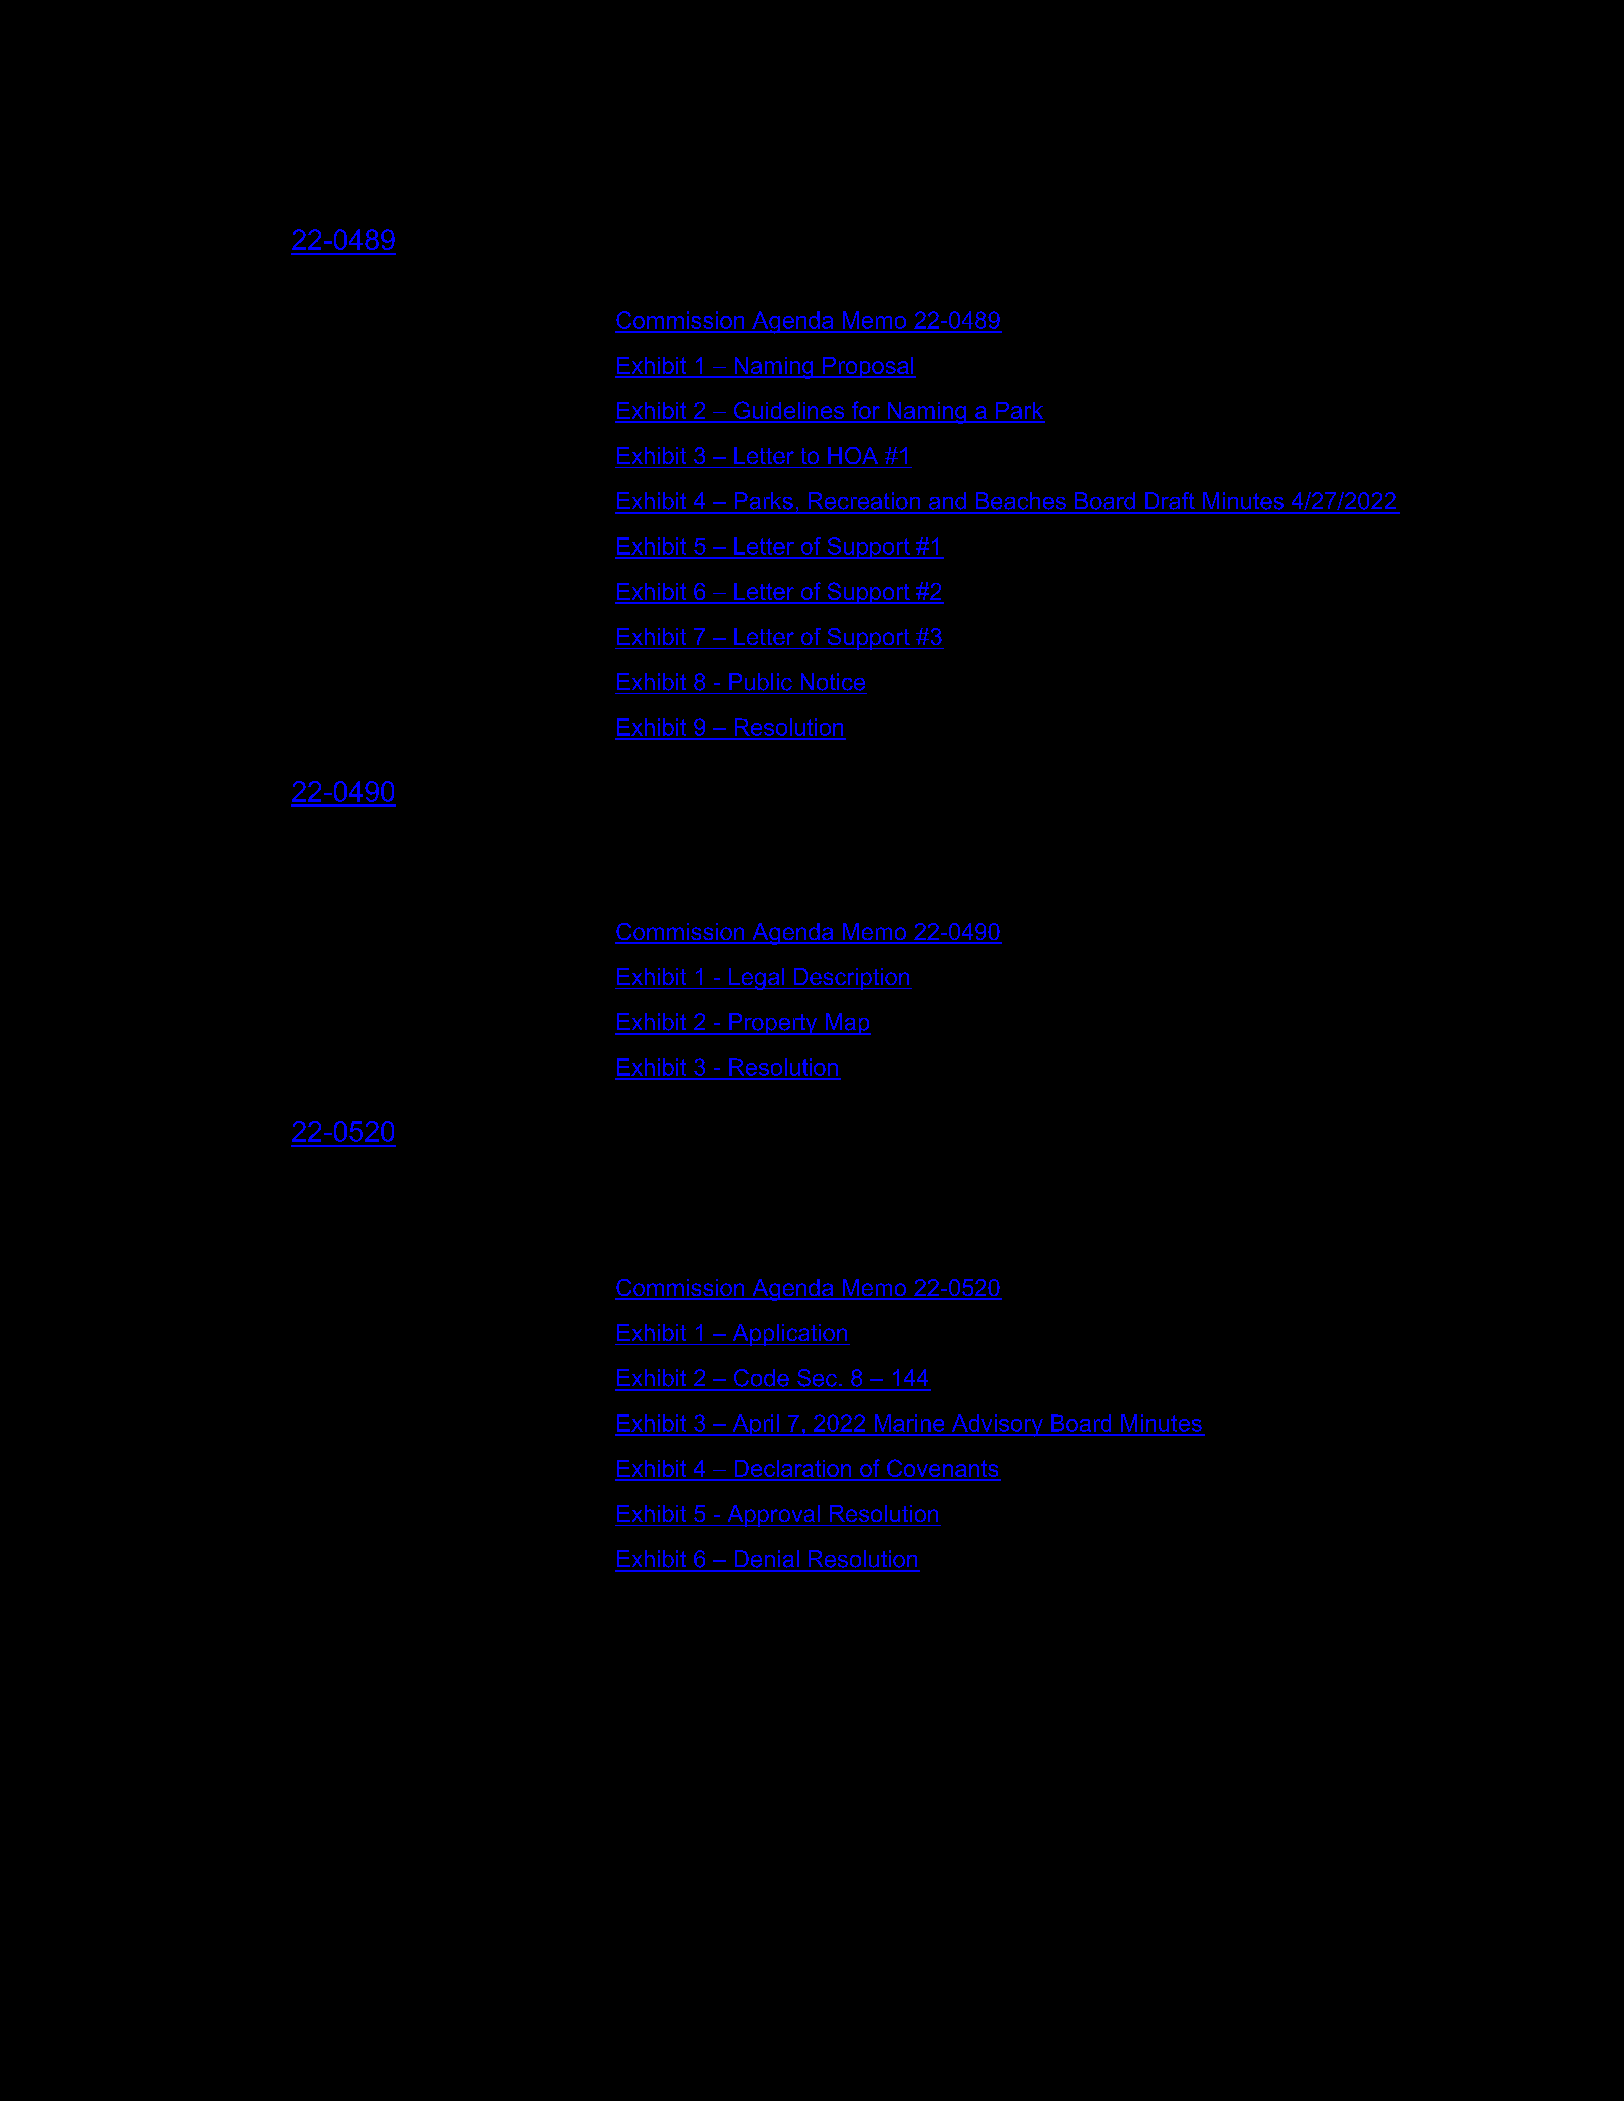 Image resolution: width=1624 pixels, height=2101 pixels. I want to click on Map, so click(847, 1024).
